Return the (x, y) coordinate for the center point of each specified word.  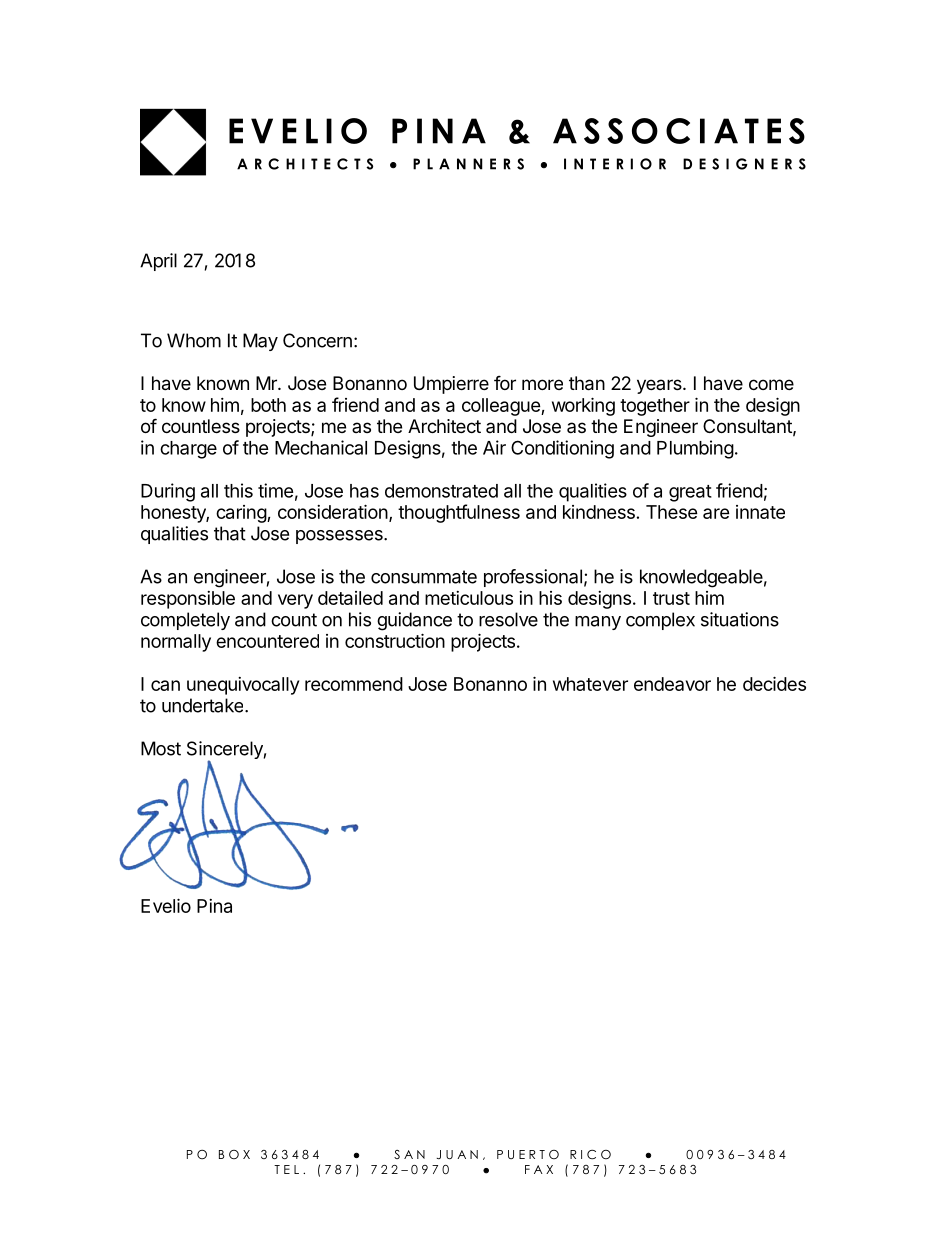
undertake (204, 705)
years (660, 386)
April (158, 262)
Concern (317, 340)
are (716, 513)
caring (242, 514)
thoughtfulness (459, 513)
